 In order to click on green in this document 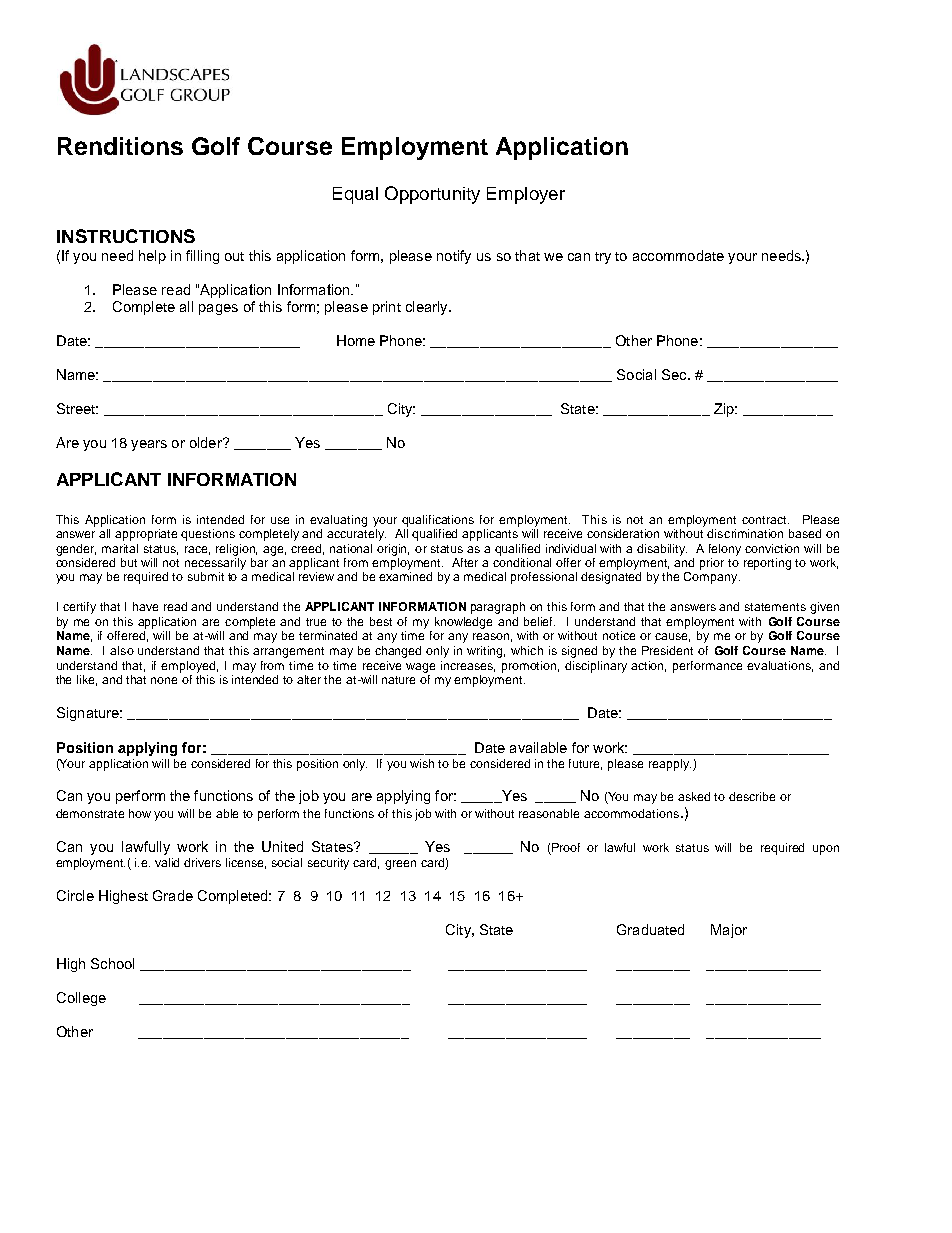, I will do `click(400, 865)`.
